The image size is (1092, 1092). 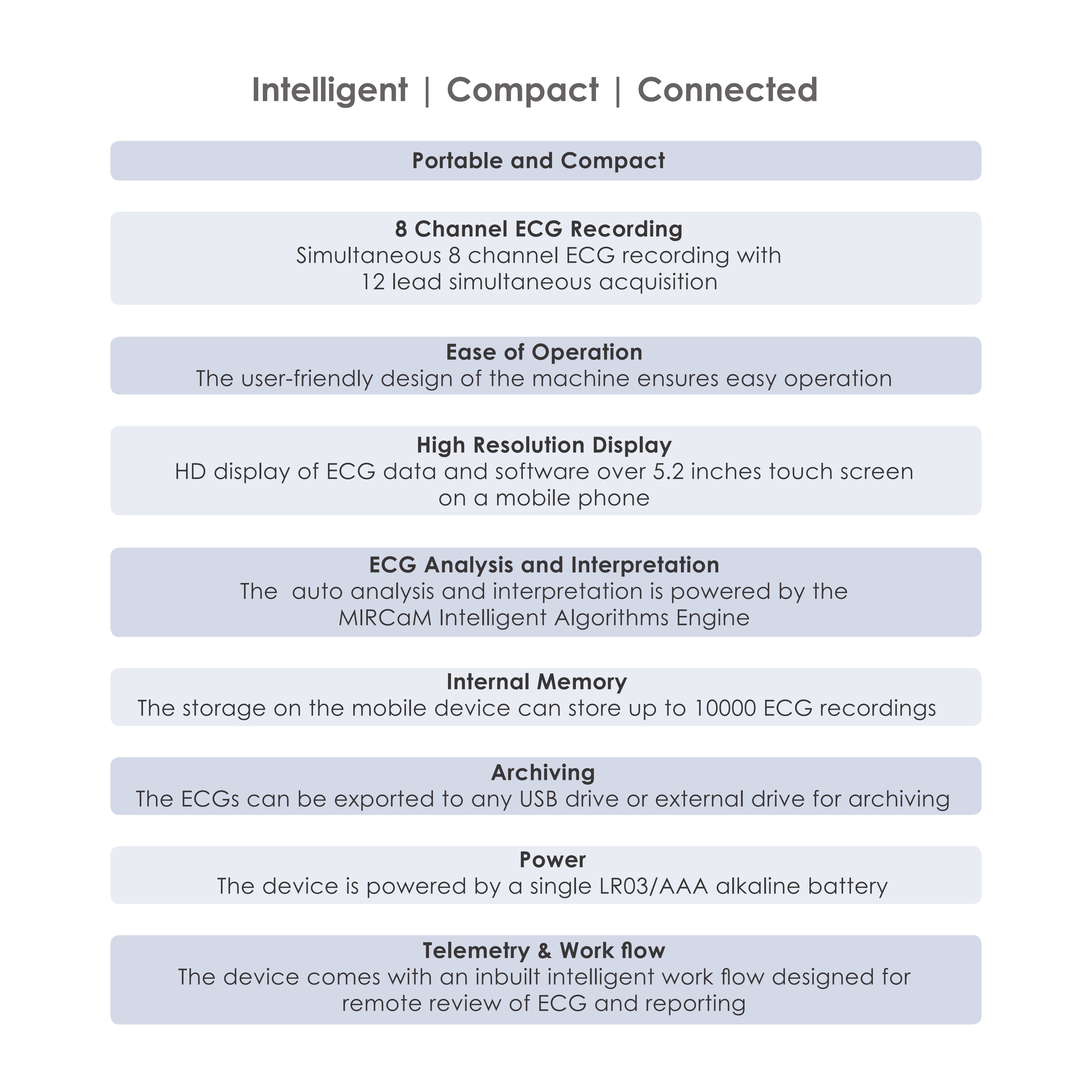 I want to click on storage, so click(x=224, y=709).
